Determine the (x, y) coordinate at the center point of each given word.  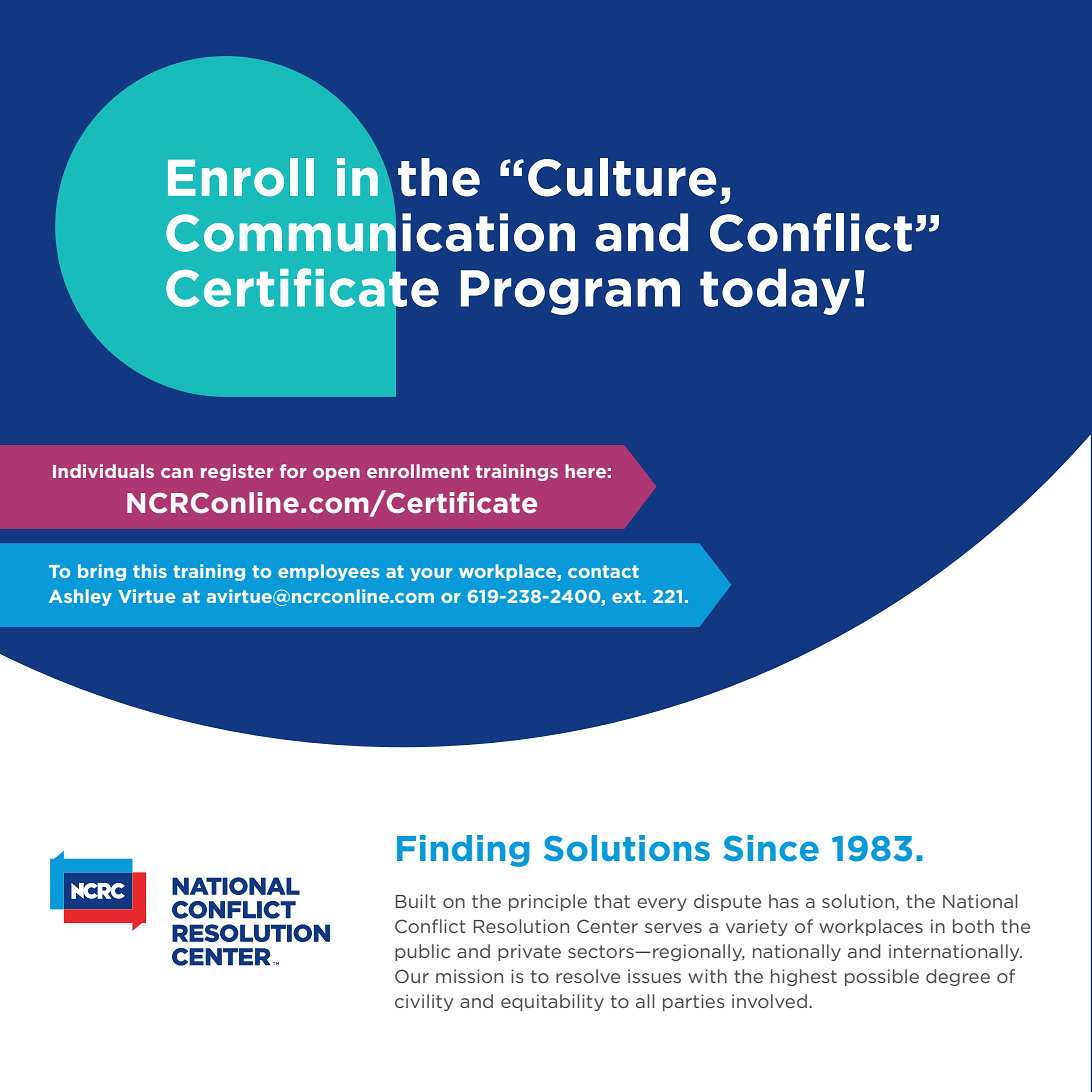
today (775, 291)
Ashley (80, 597)
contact (603, 571)
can (177, 473)
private (529, 952)
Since (771, 848)
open (336, 474)
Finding (463, 851)
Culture (622, 177)
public (422, 952)
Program (570, 292)
